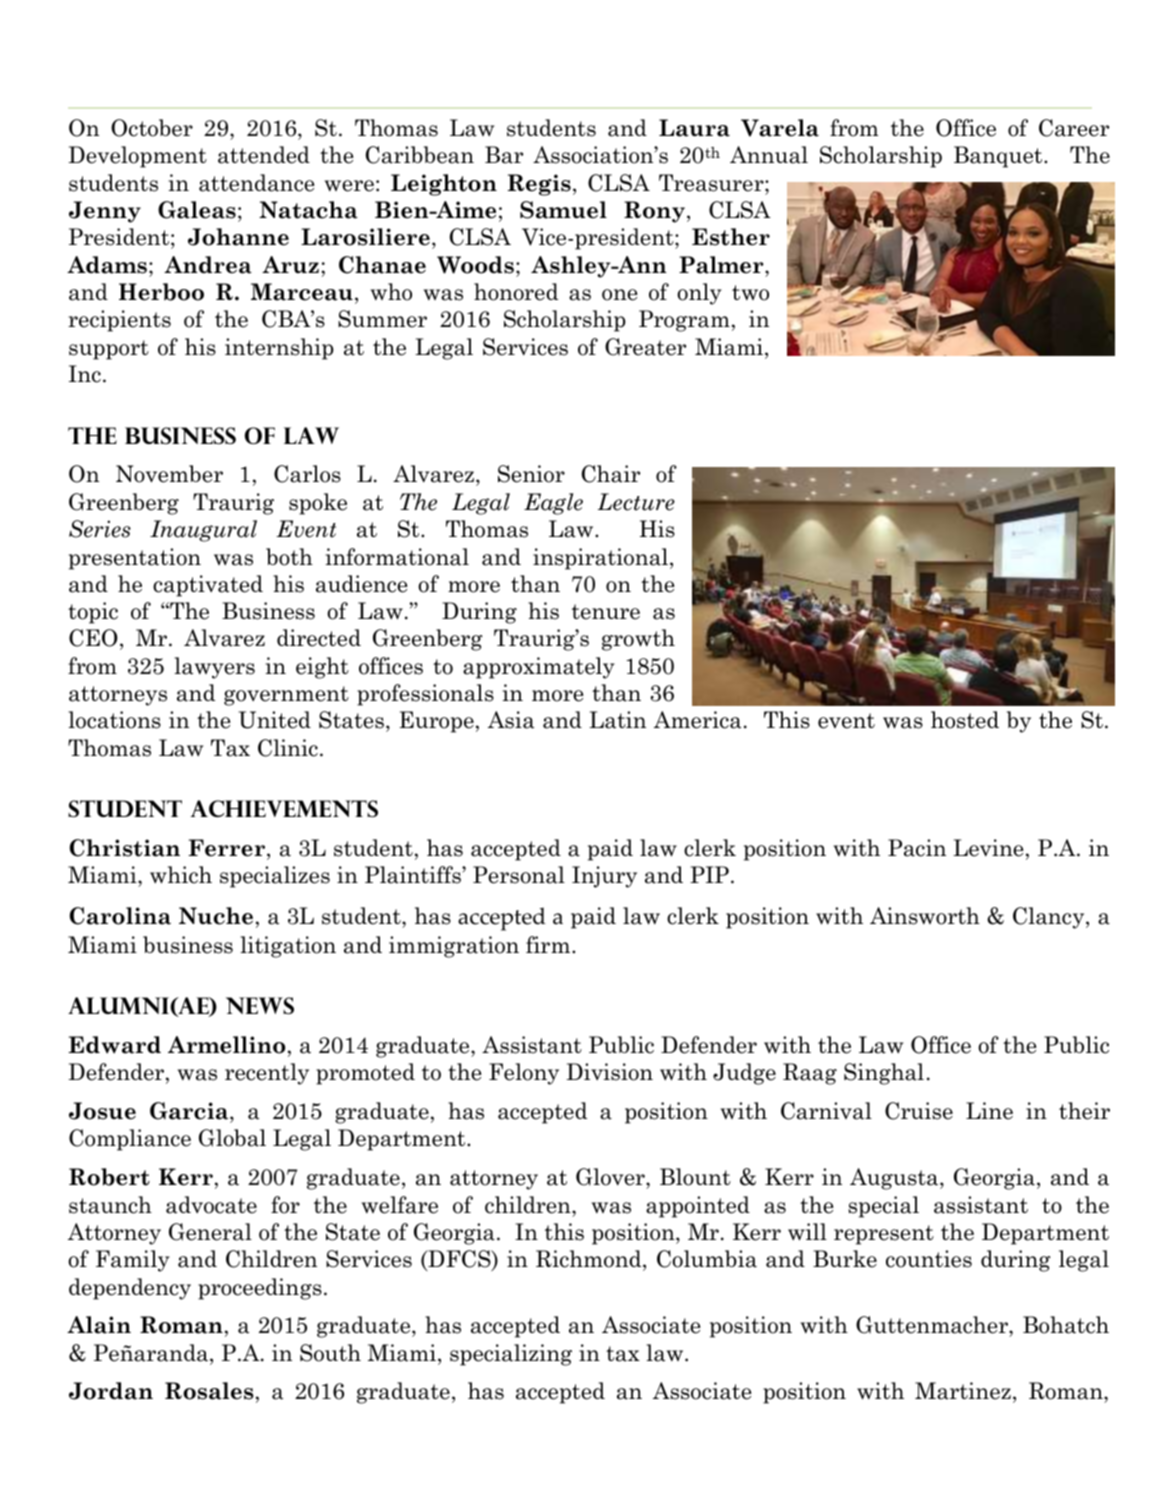 The image size is (1160, 1501). Describe the element at coordinates (256, 183) in the screenshot. I see `attendance` at that location.
